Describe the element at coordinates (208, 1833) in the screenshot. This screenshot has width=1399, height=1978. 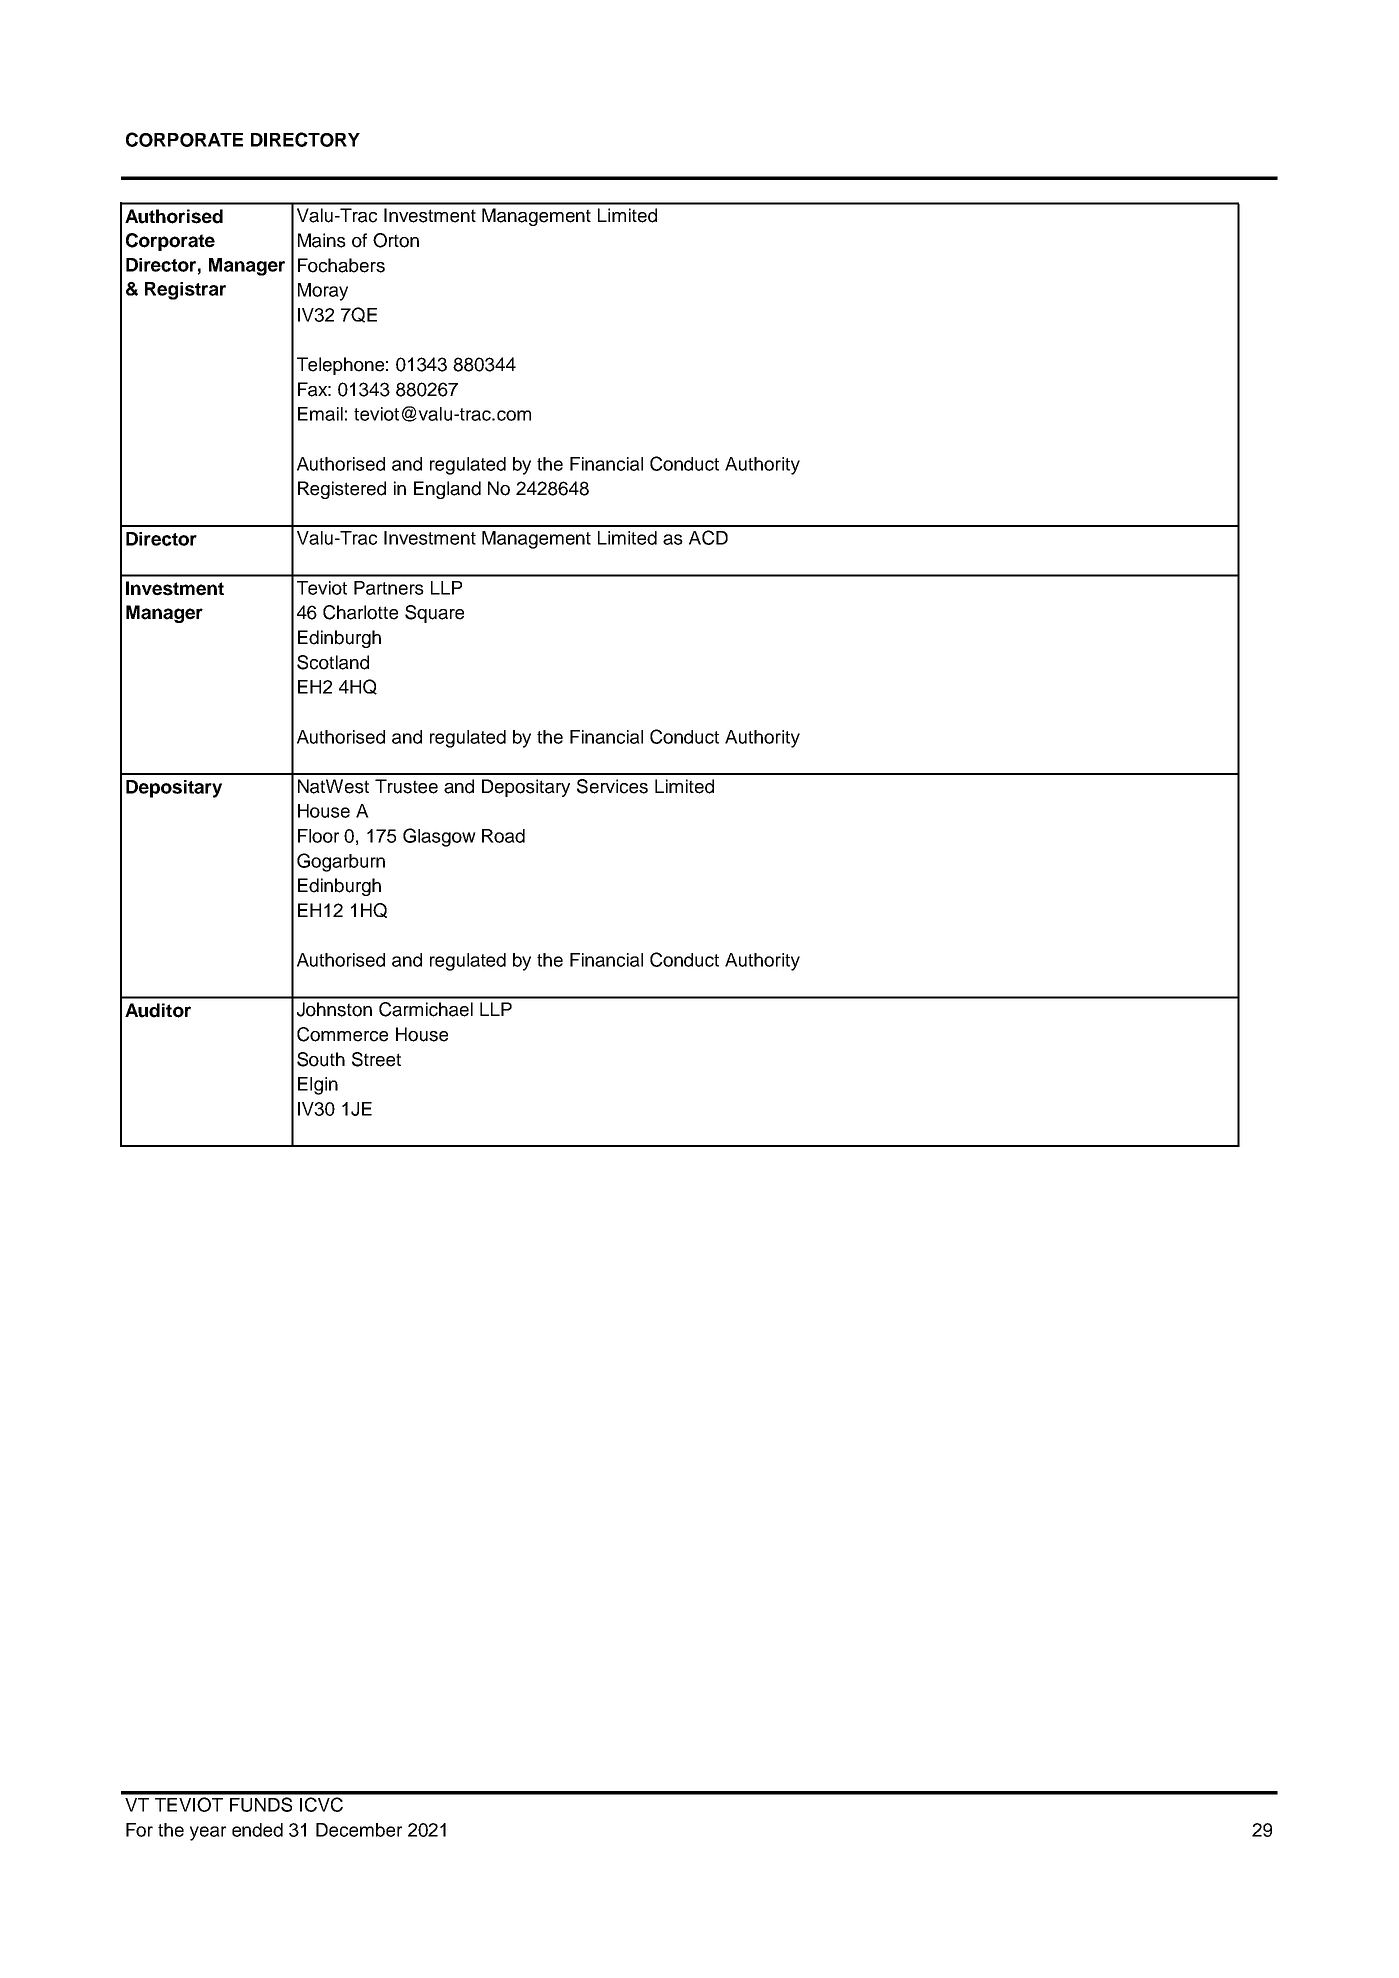
I see `year` at that location.
